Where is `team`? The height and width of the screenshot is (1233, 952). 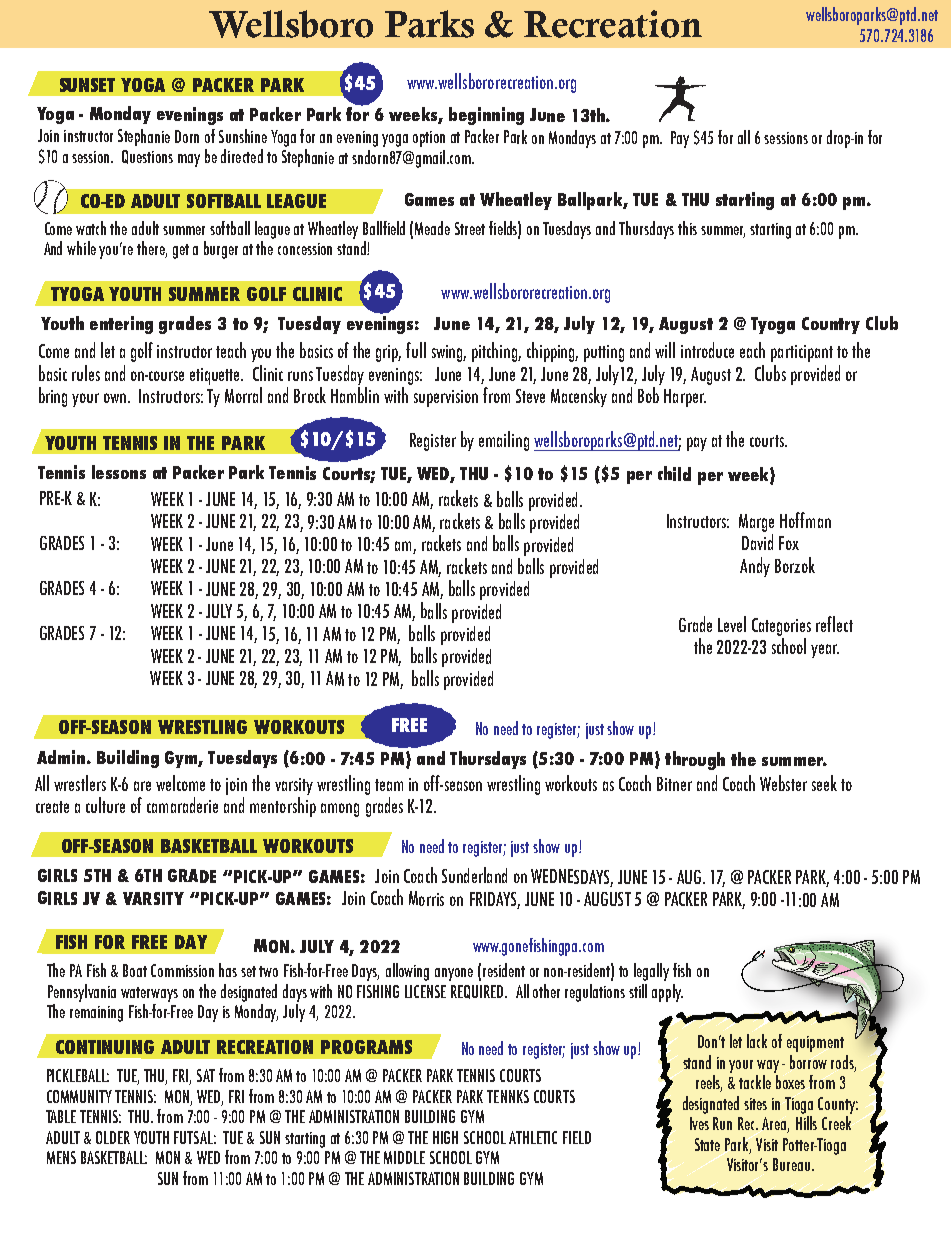
team is located at coordinates (389, 785).
